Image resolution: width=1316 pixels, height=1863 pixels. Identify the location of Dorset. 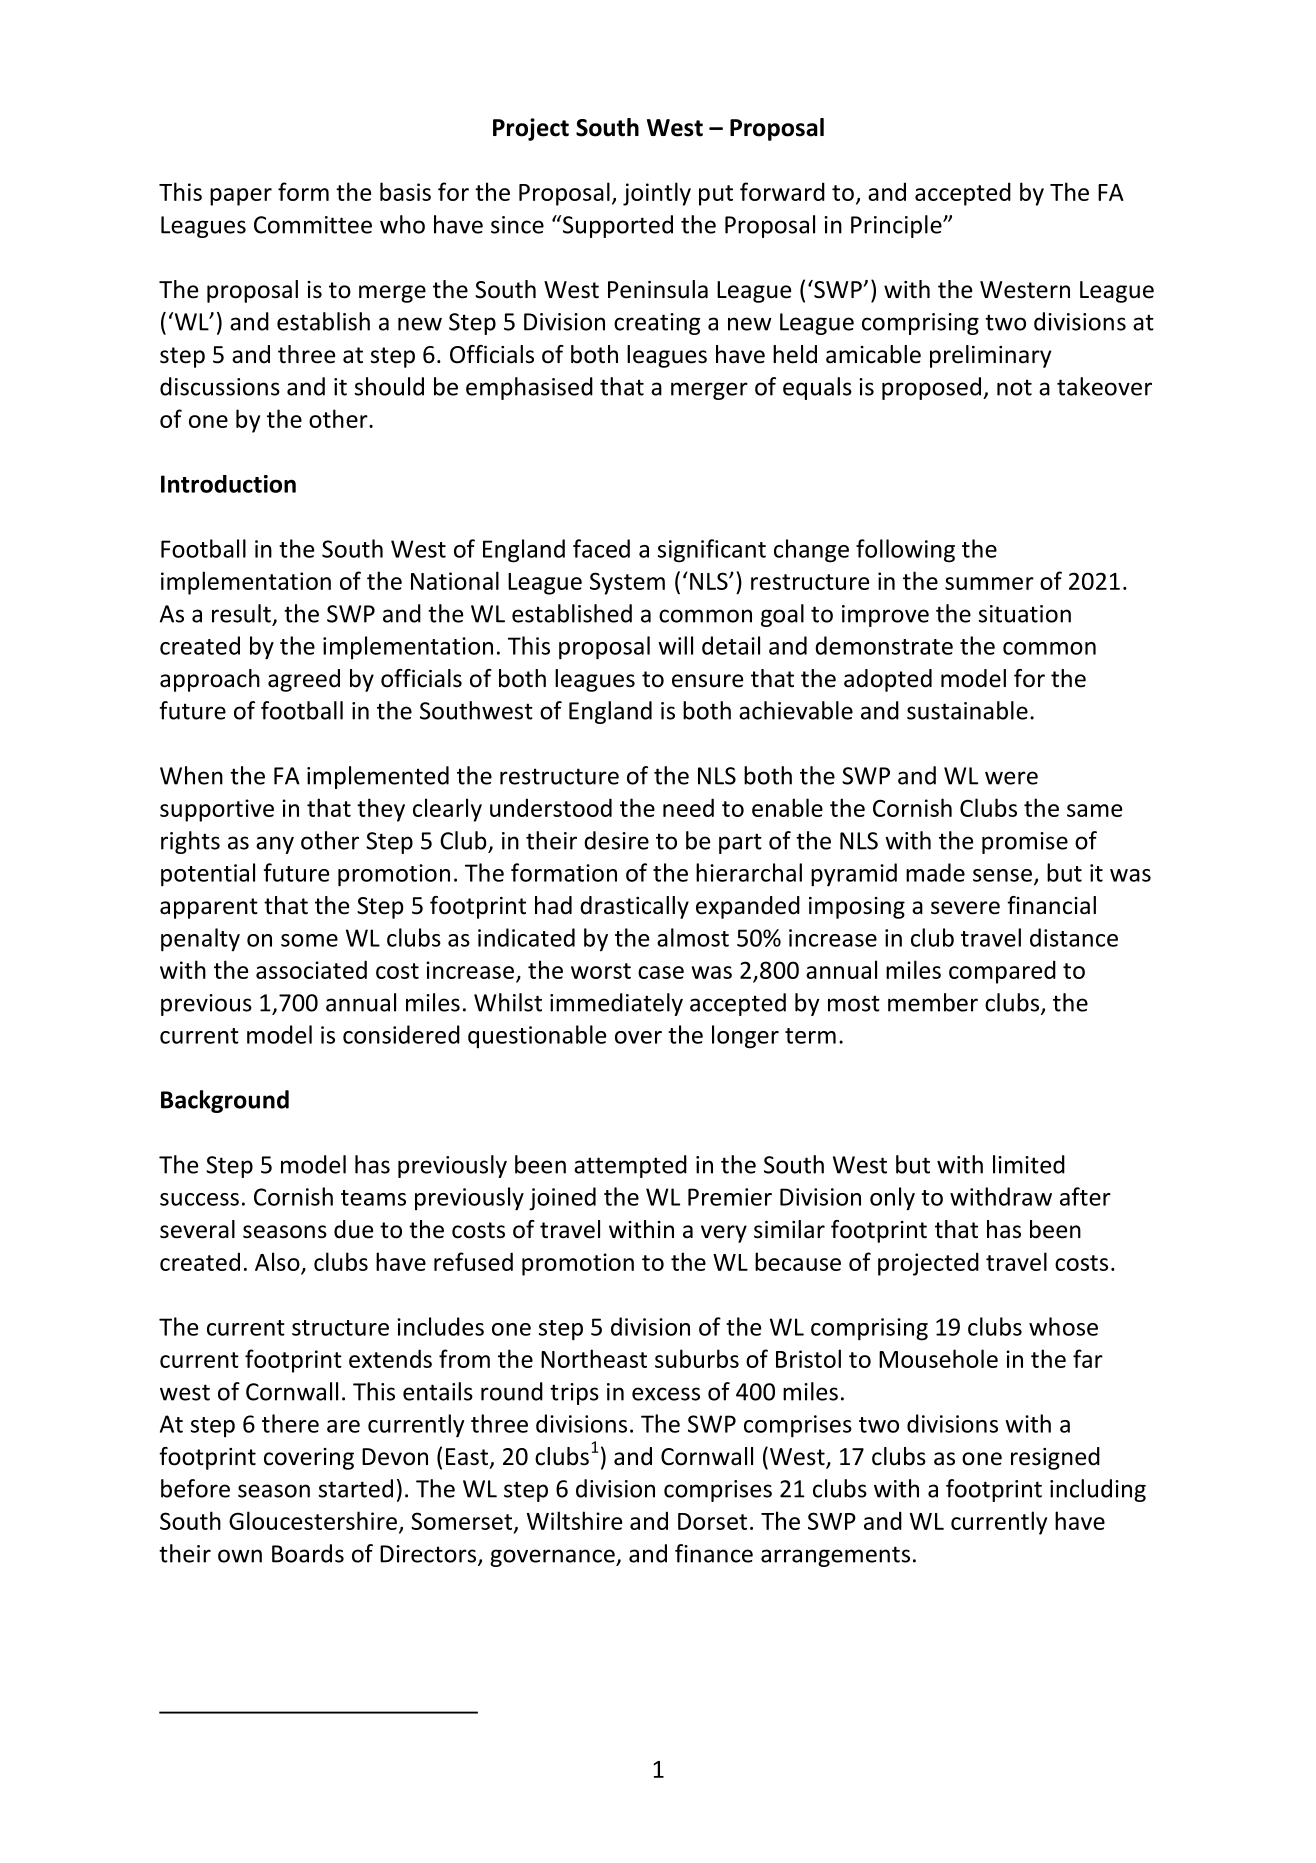
(712, 1521).
